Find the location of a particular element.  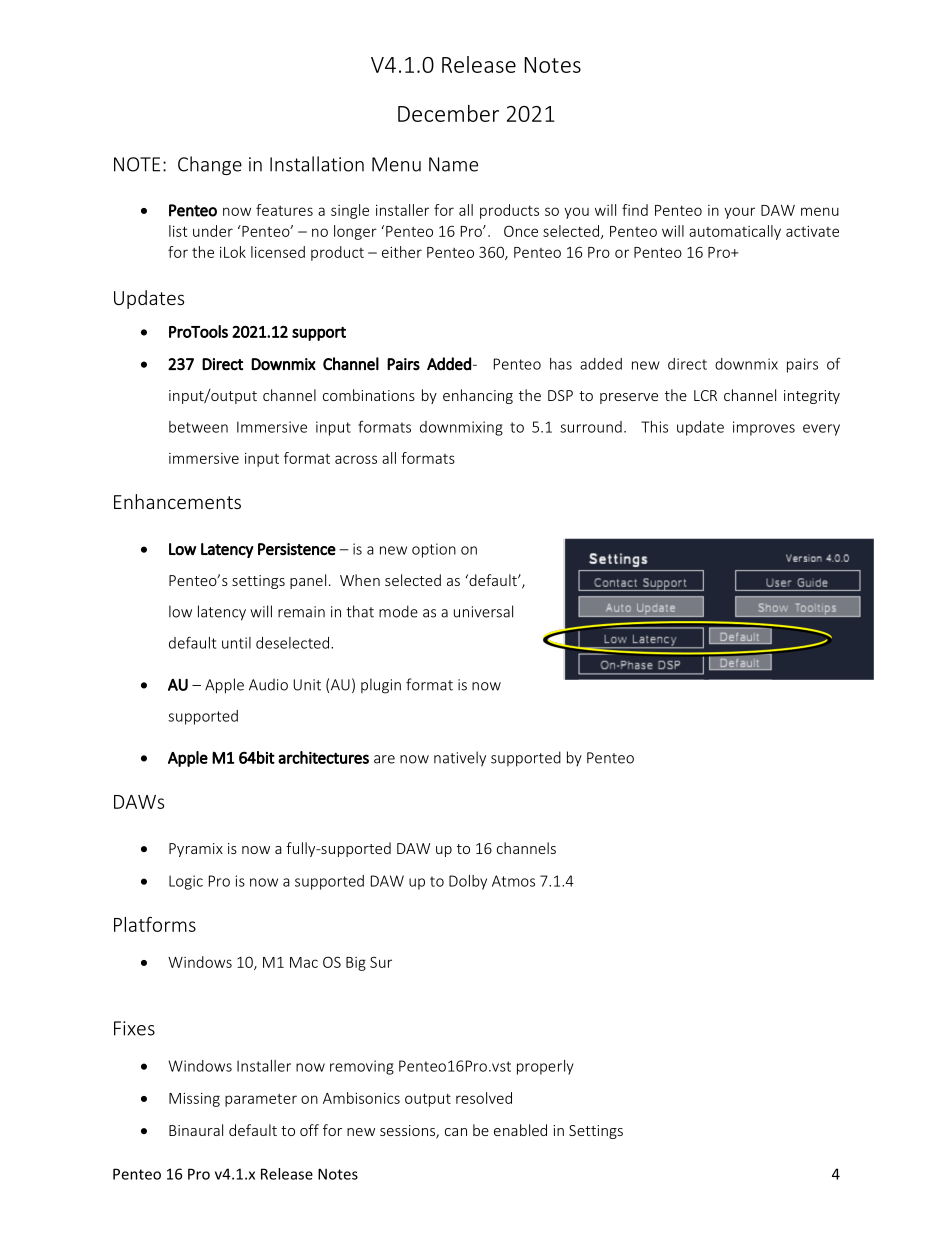

Missing is located at coordinates (194, 1100).
